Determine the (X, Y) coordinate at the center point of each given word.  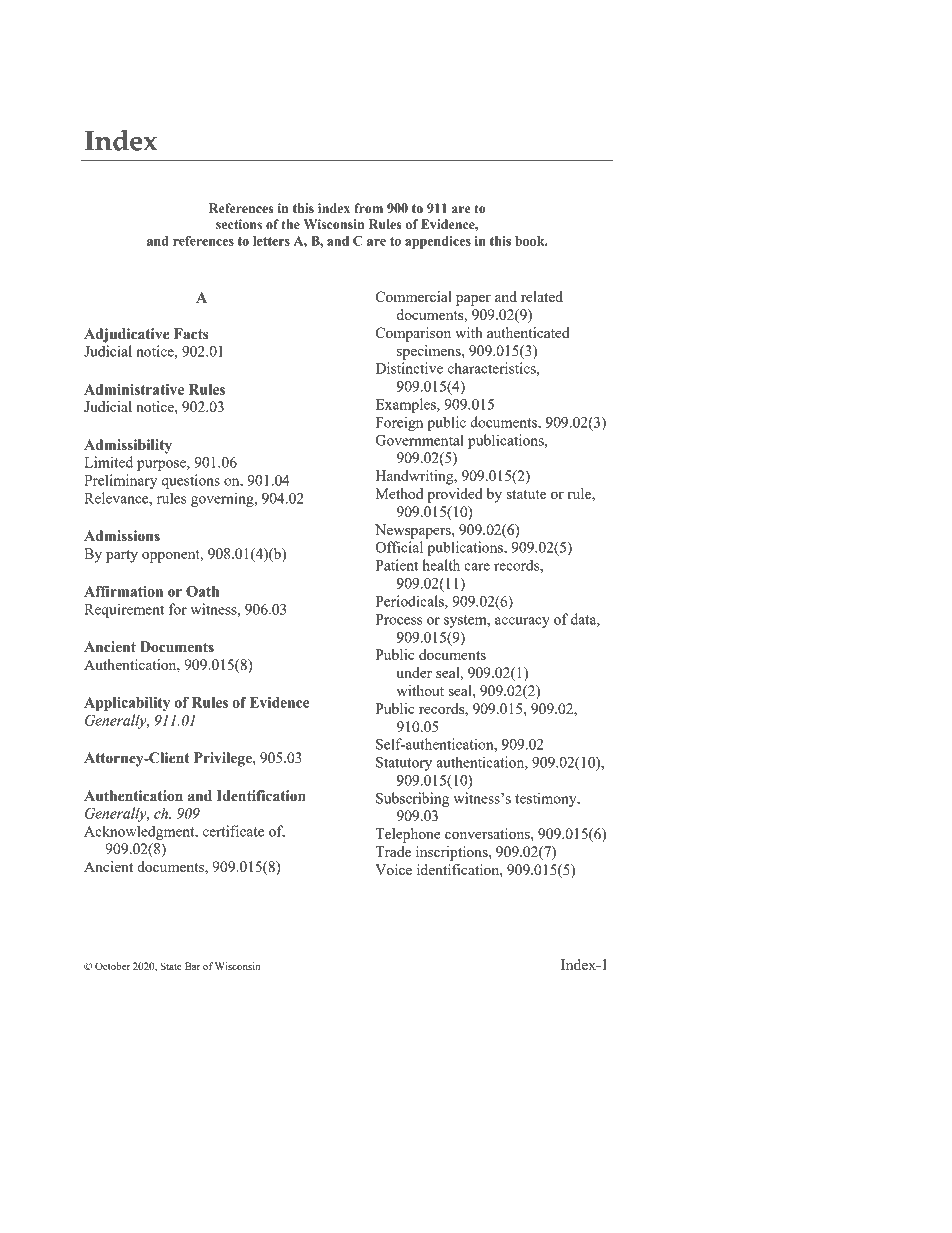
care (477, 567)
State (171, 966)
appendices (438, 242)
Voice (393, 869)
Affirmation (123, 591)
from (368, 208)
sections (239, 224)
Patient (396, 565)
